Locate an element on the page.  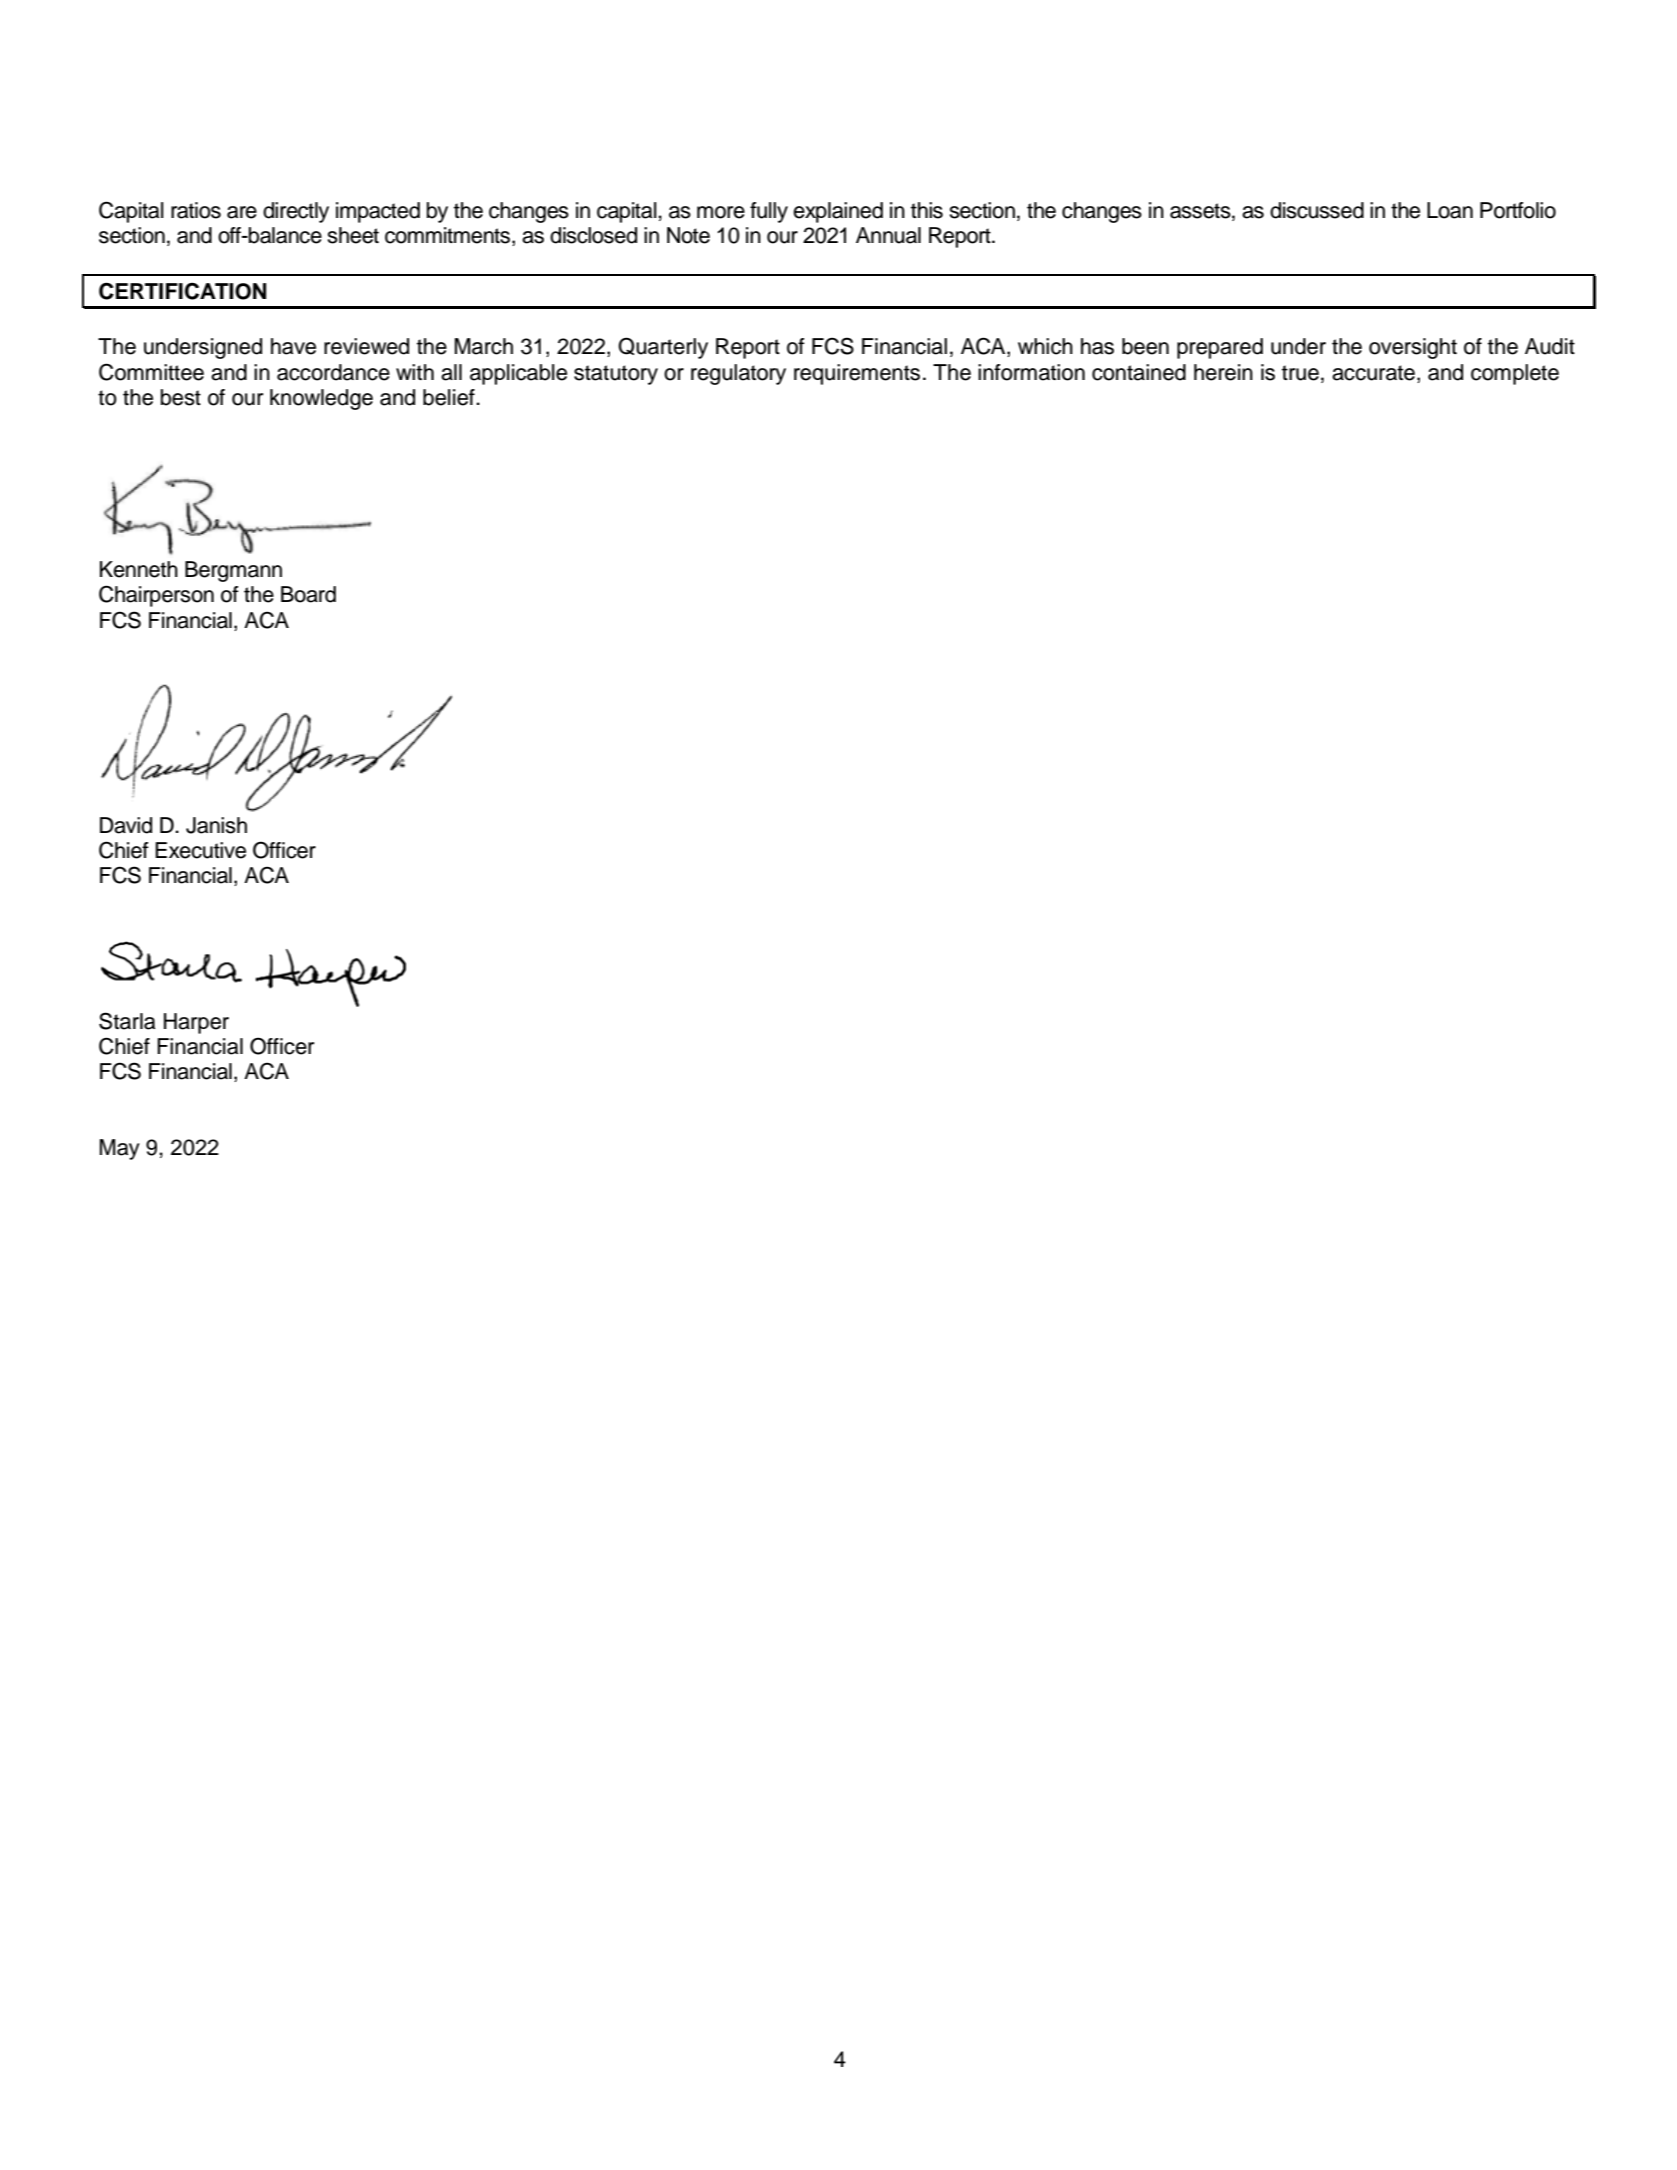
Starla is located at coordinates (127, 1021).
